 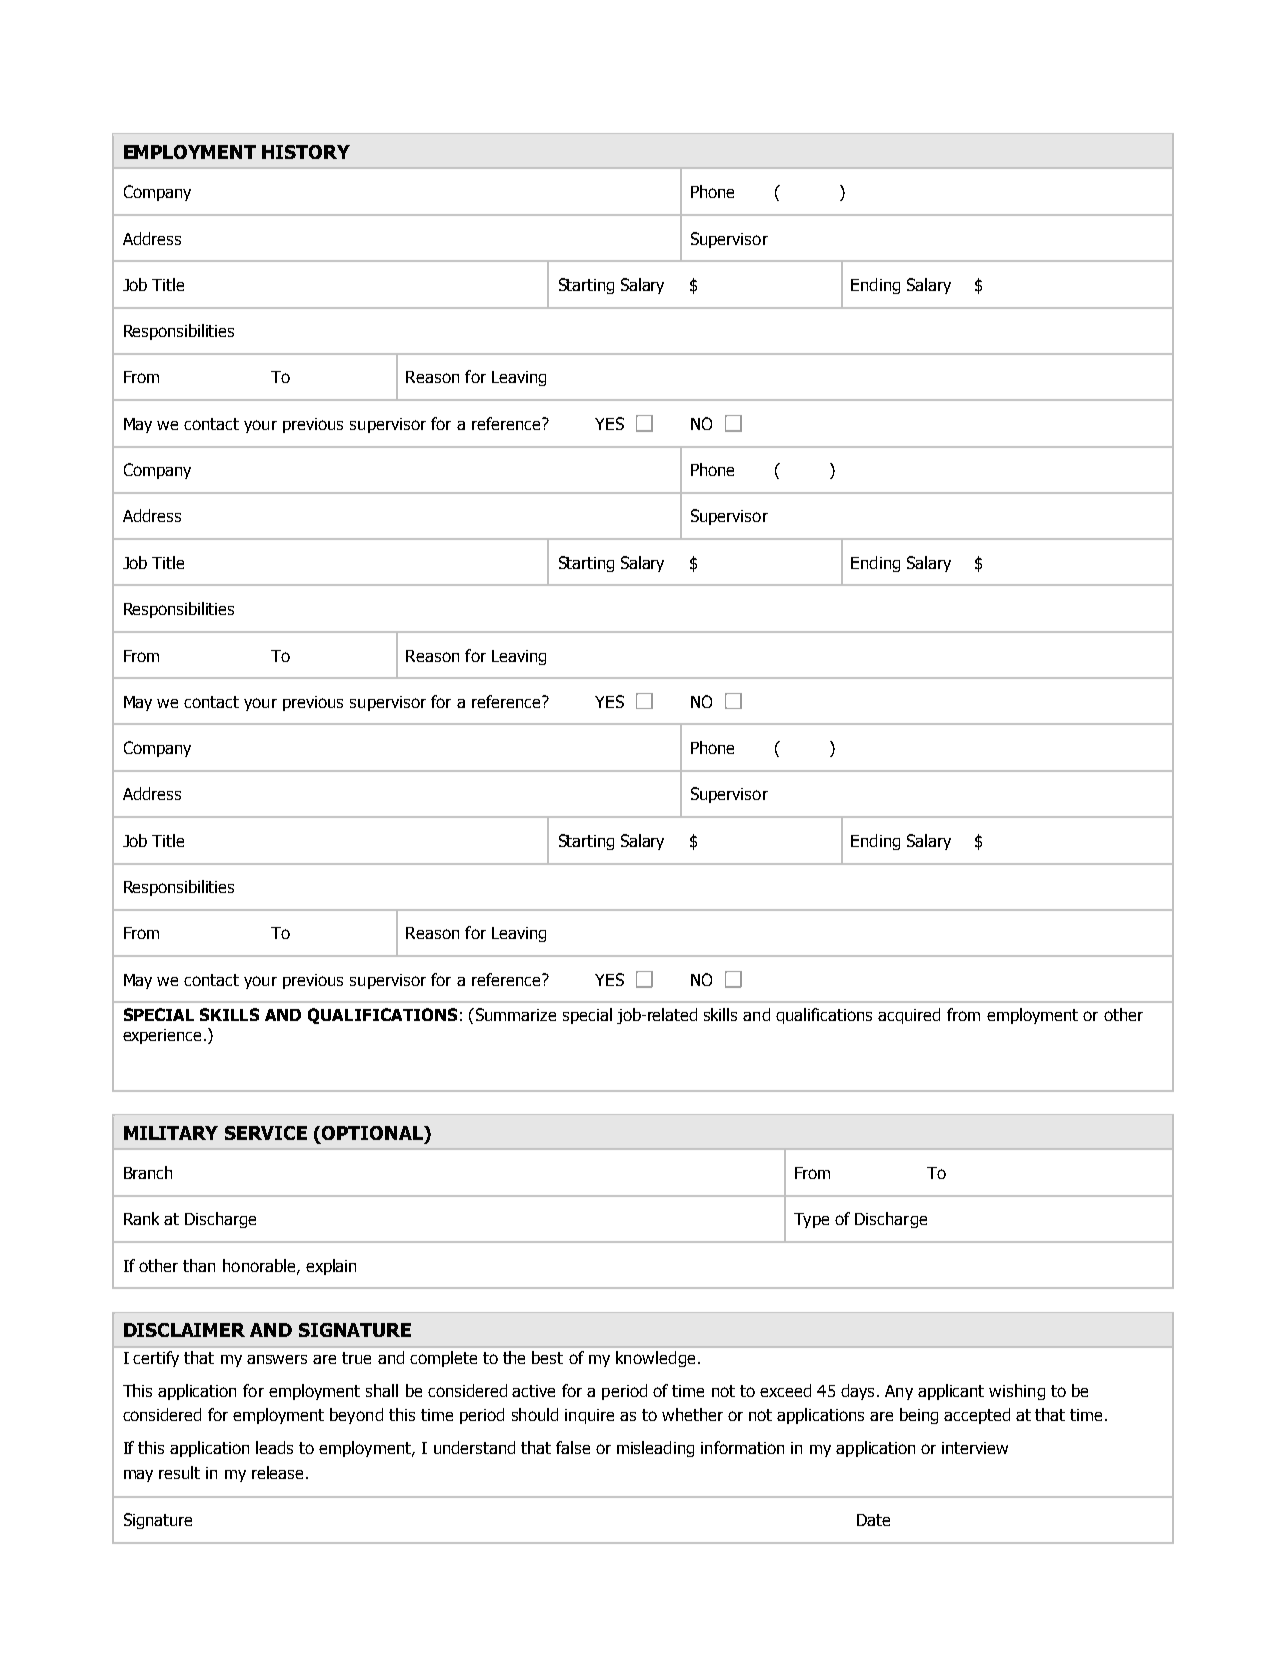 I want to click on applicant, so click(x=951, y=1392).
